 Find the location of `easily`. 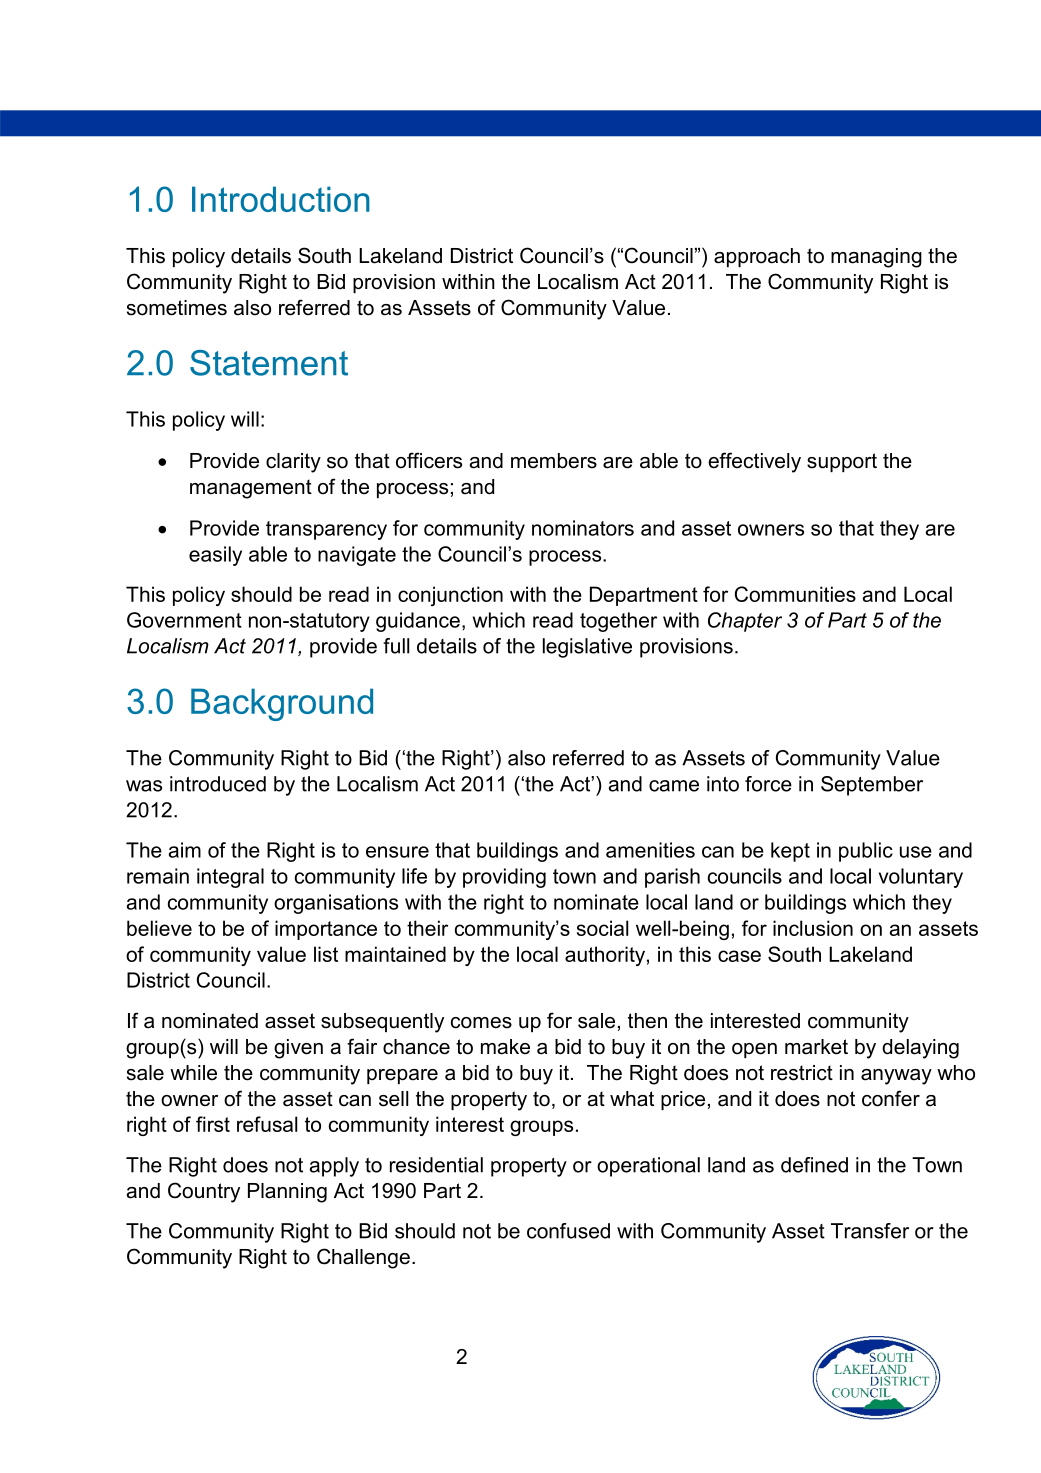

easily is located at coordinates (215, 556).
